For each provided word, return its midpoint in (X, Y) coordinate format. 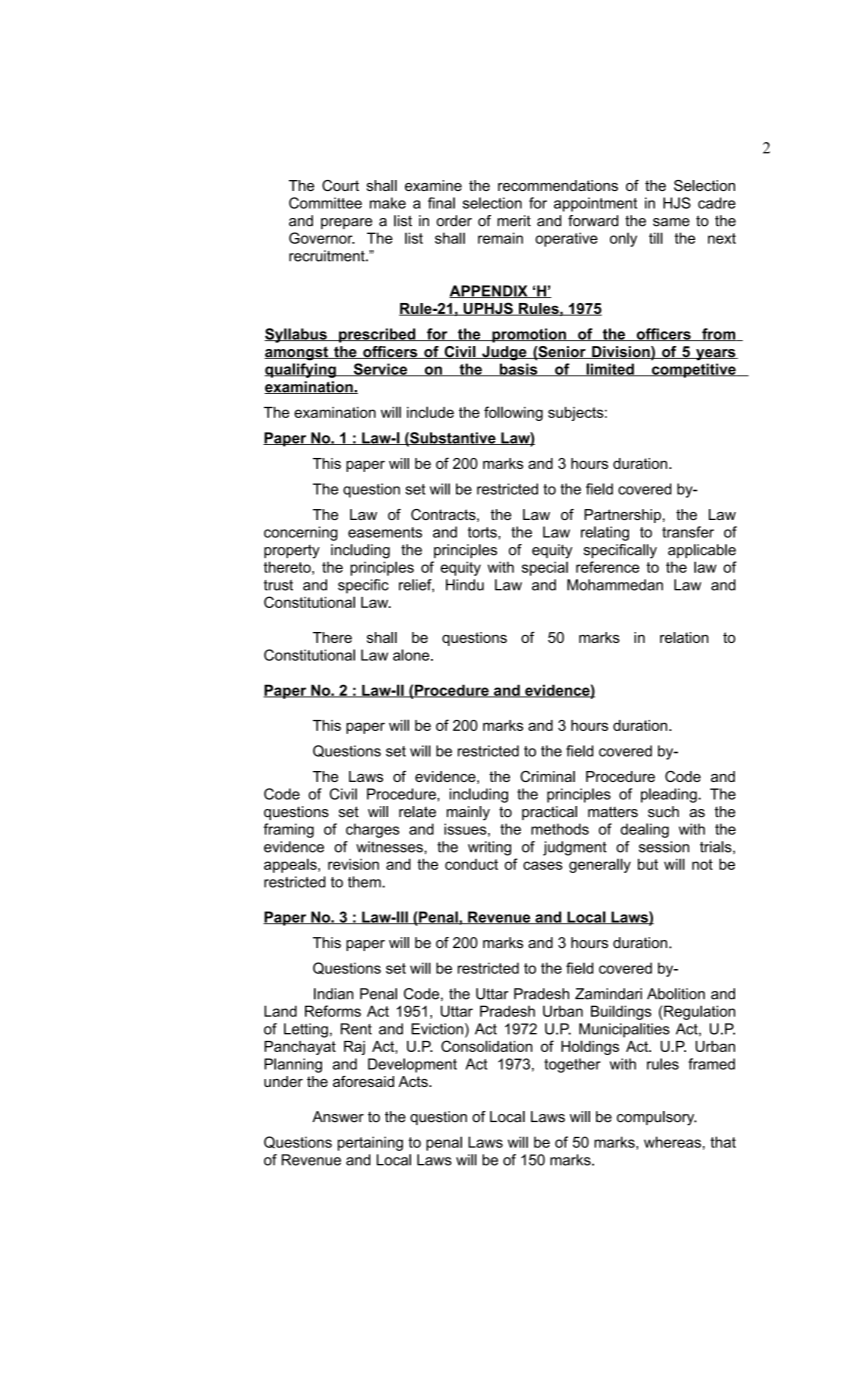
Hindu (465, 585)
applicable (702, 551)
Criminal (547, 776)
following (513, 413)
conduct (471, 864)
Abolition (676, 994)
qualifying (301, 370)
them (365, 882)
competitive (694, 370)
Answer (338, 1117)
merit (514, 221)
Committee (325, 203)
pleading (670, 795)
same (671, 222)
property (292, 552)
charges (373, 830)
